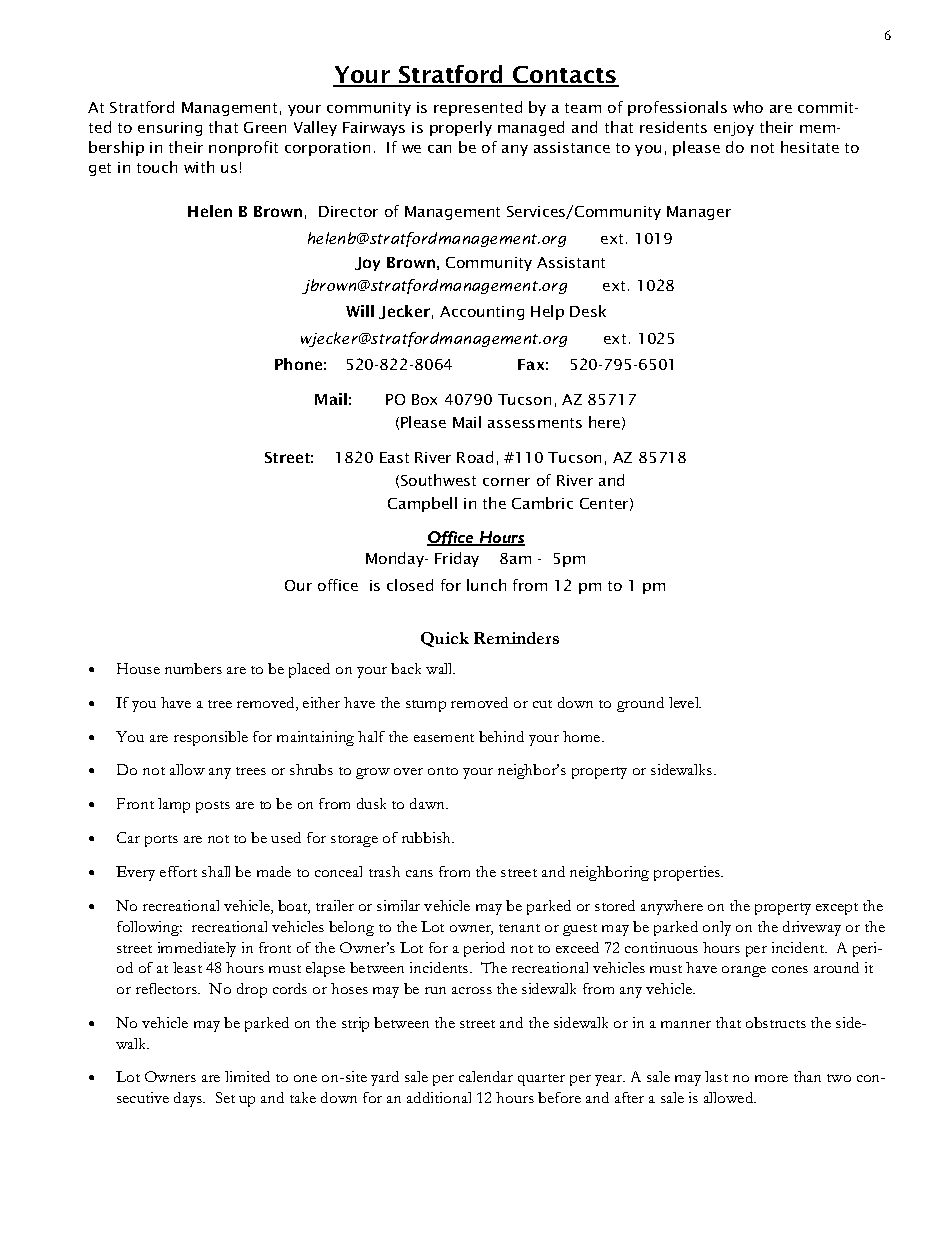 The height and width of the screenshot is (1233, 952). Describe the element at coordinates (475, 457) in the screenshot. I see `Road` at that location.
